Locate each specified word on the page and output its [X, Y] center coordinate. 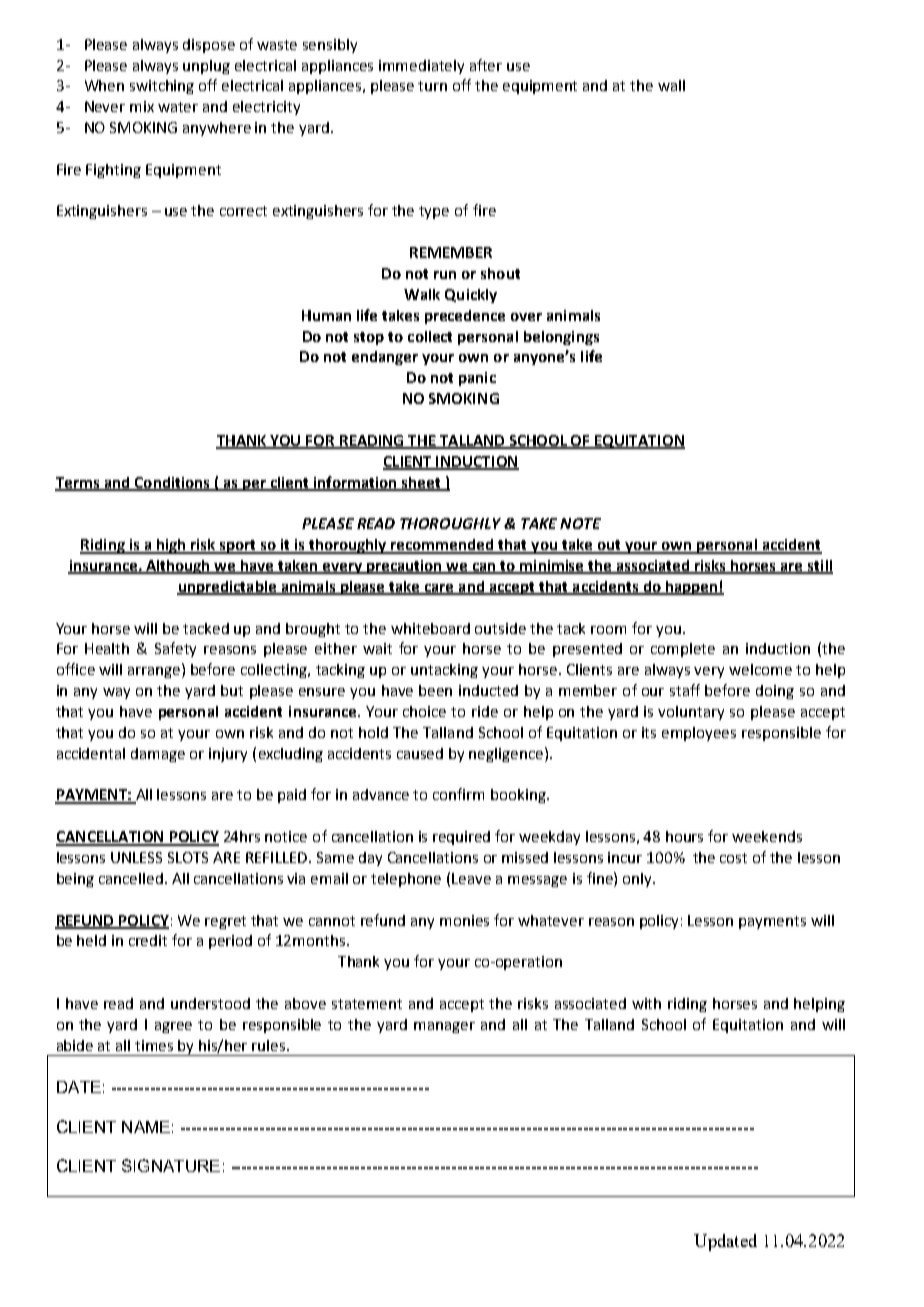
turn [432, 86]
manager [444, 1027]
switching [162, 87]
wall [671, 85]
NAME [146, 1127]
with [646, 1003]
